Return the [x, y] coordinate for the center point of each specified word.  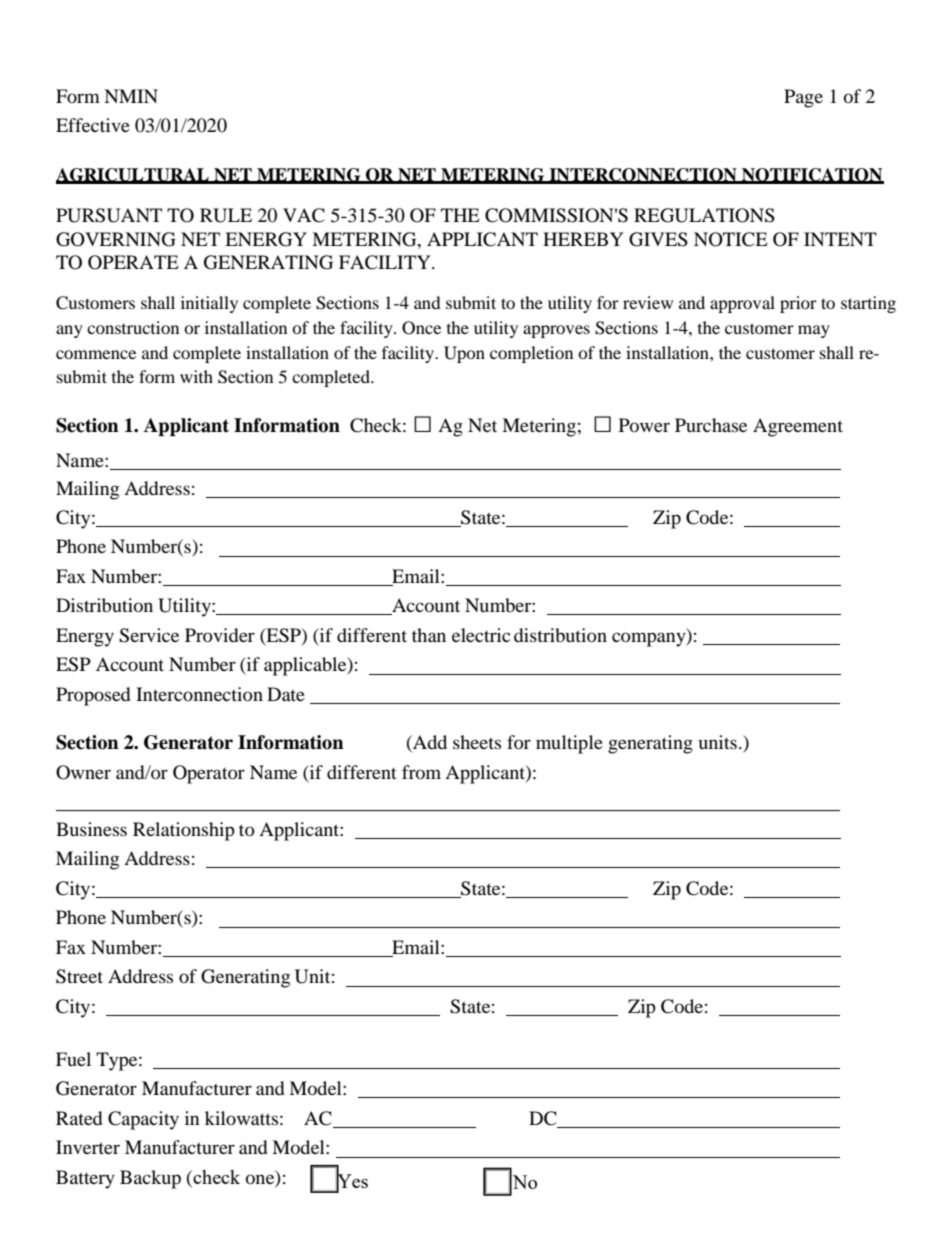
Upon [464, 354]
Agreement [798, 427]
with [196, 376]
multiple [569, 744]
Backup [150, 1179]
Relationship [184, 831]
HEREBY [583, 239]
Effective [93, 125]
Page [803, 98]
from [421, 772]
